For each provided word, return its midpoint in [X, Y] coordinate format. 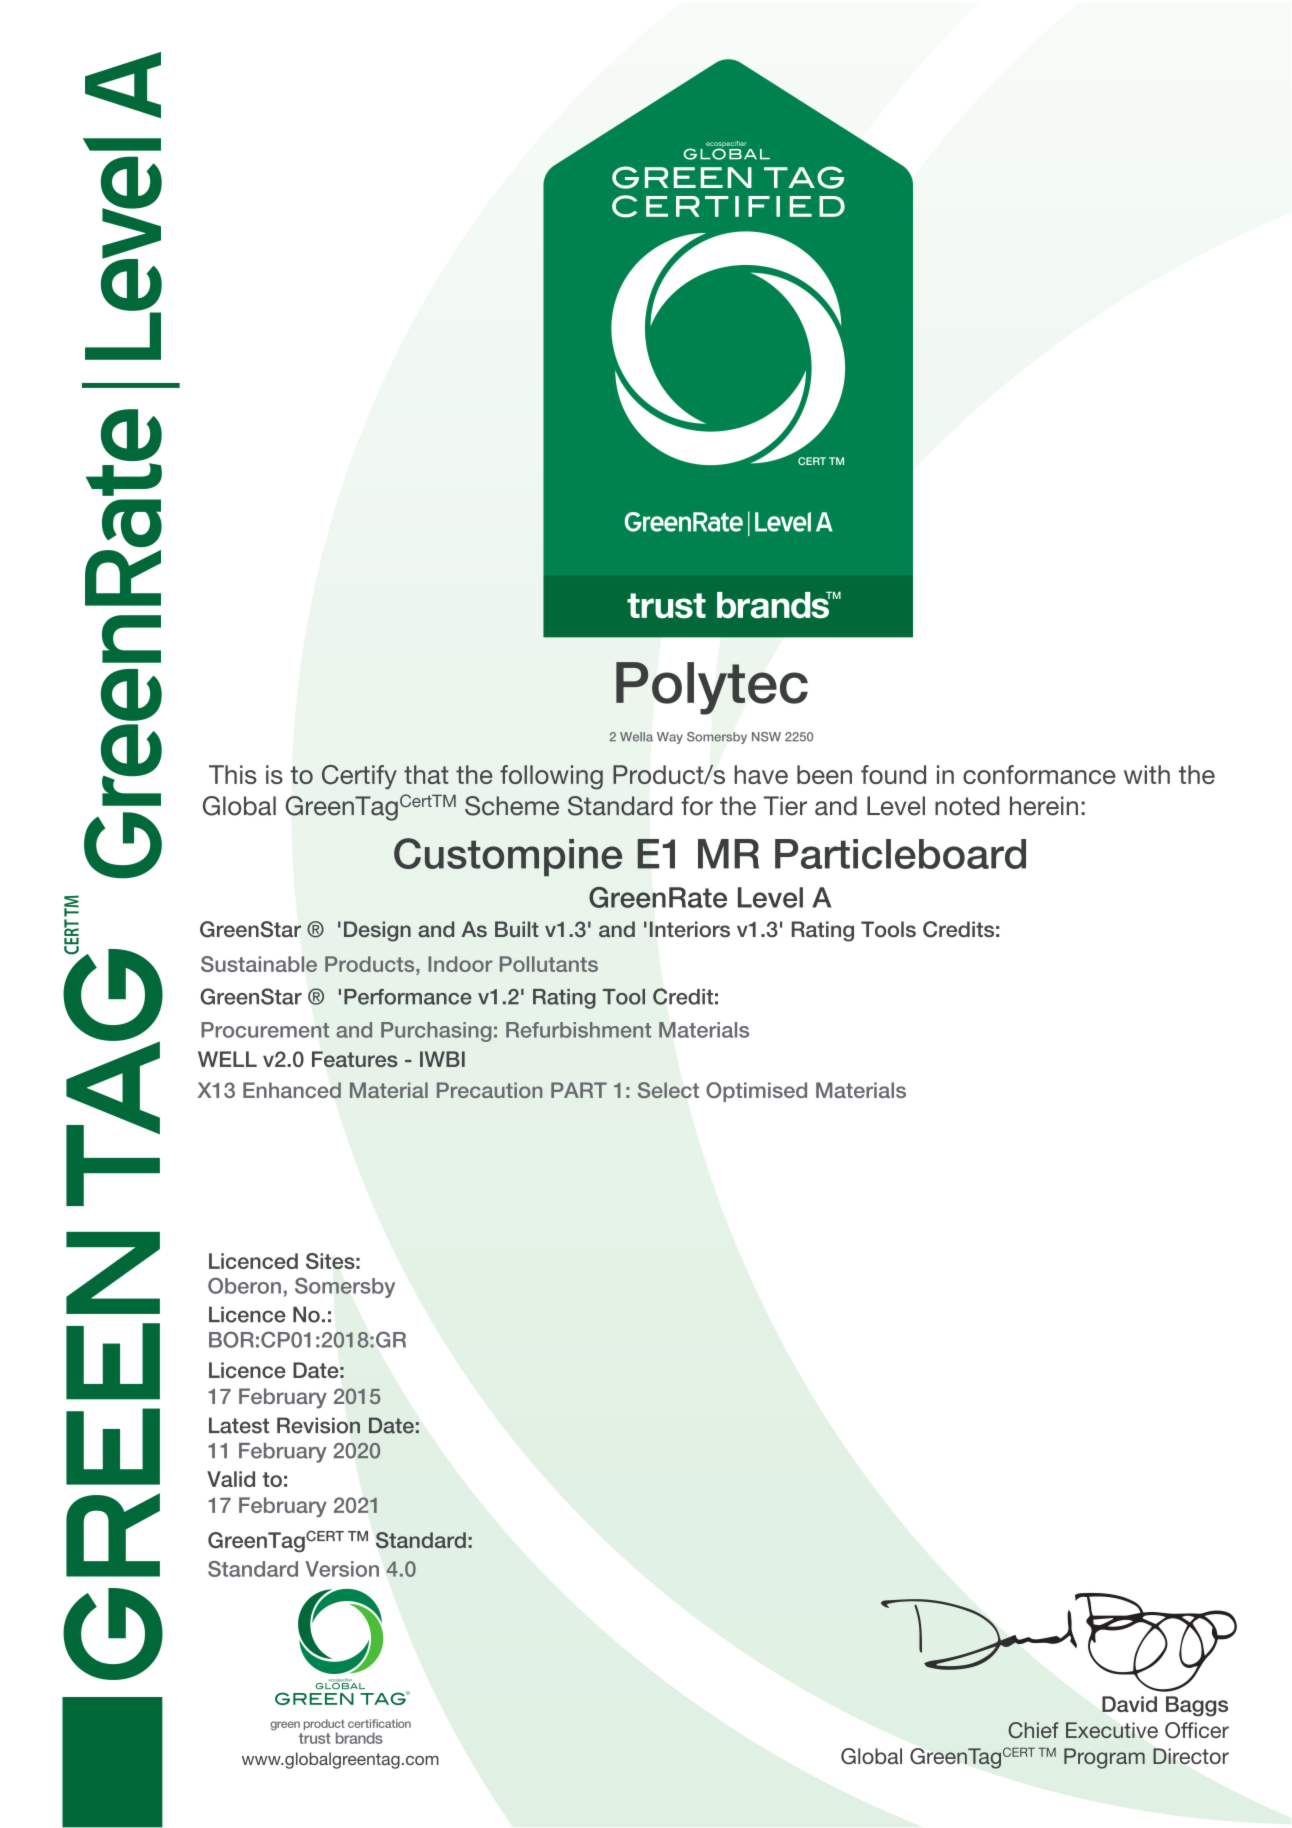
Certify [359, 777]
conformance [1039, 774]
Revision [318, 1425]
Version [342, 1569]
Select [668, 1090]
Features [355, 1059]
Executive [1112, 1730]
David [1129, 1704]
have [761, 774]
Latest [239, 1425]
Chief [1033, 1730]
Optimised [756, 1092]
